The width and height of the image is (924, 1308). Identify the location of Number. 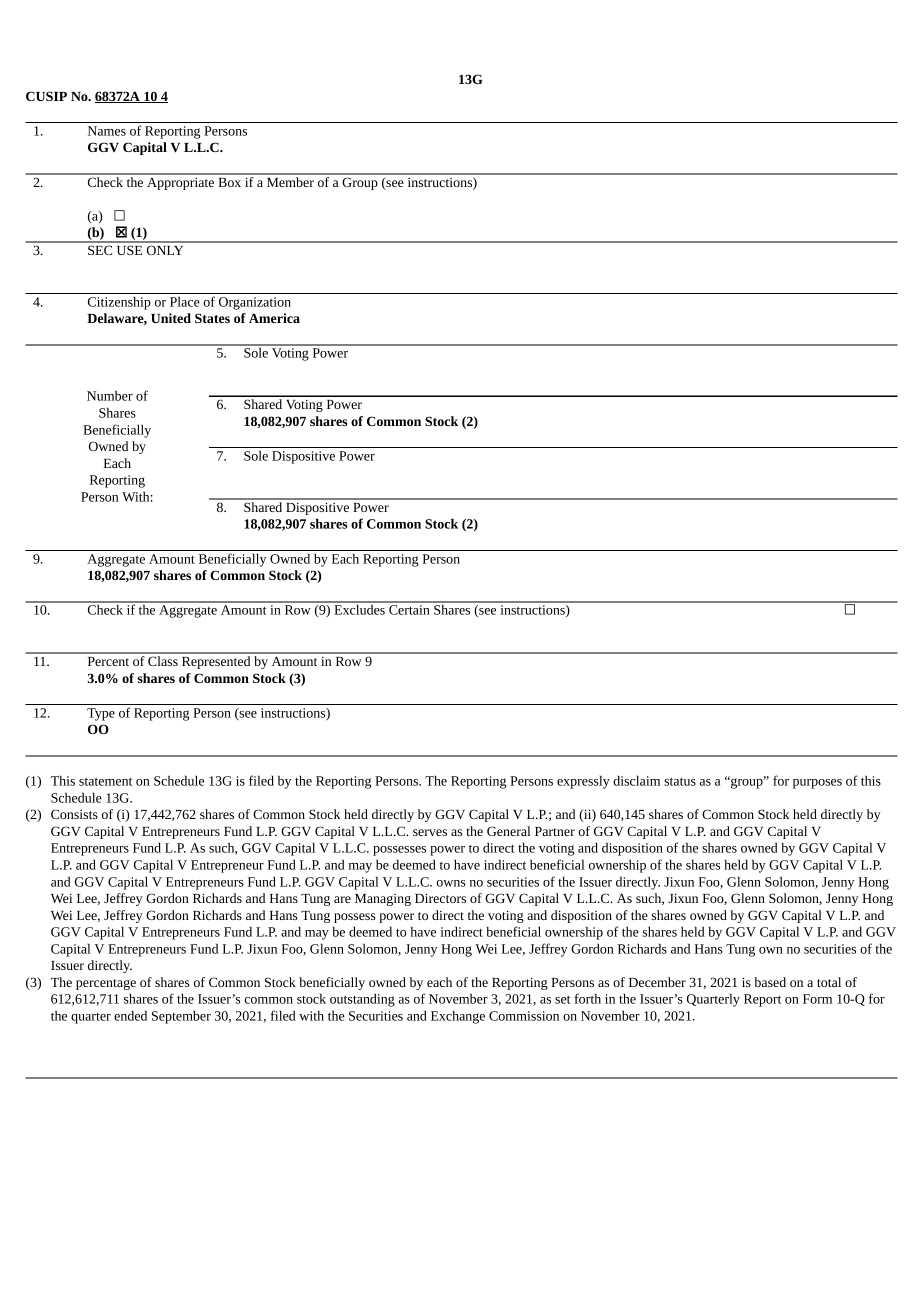
(110, 395).
